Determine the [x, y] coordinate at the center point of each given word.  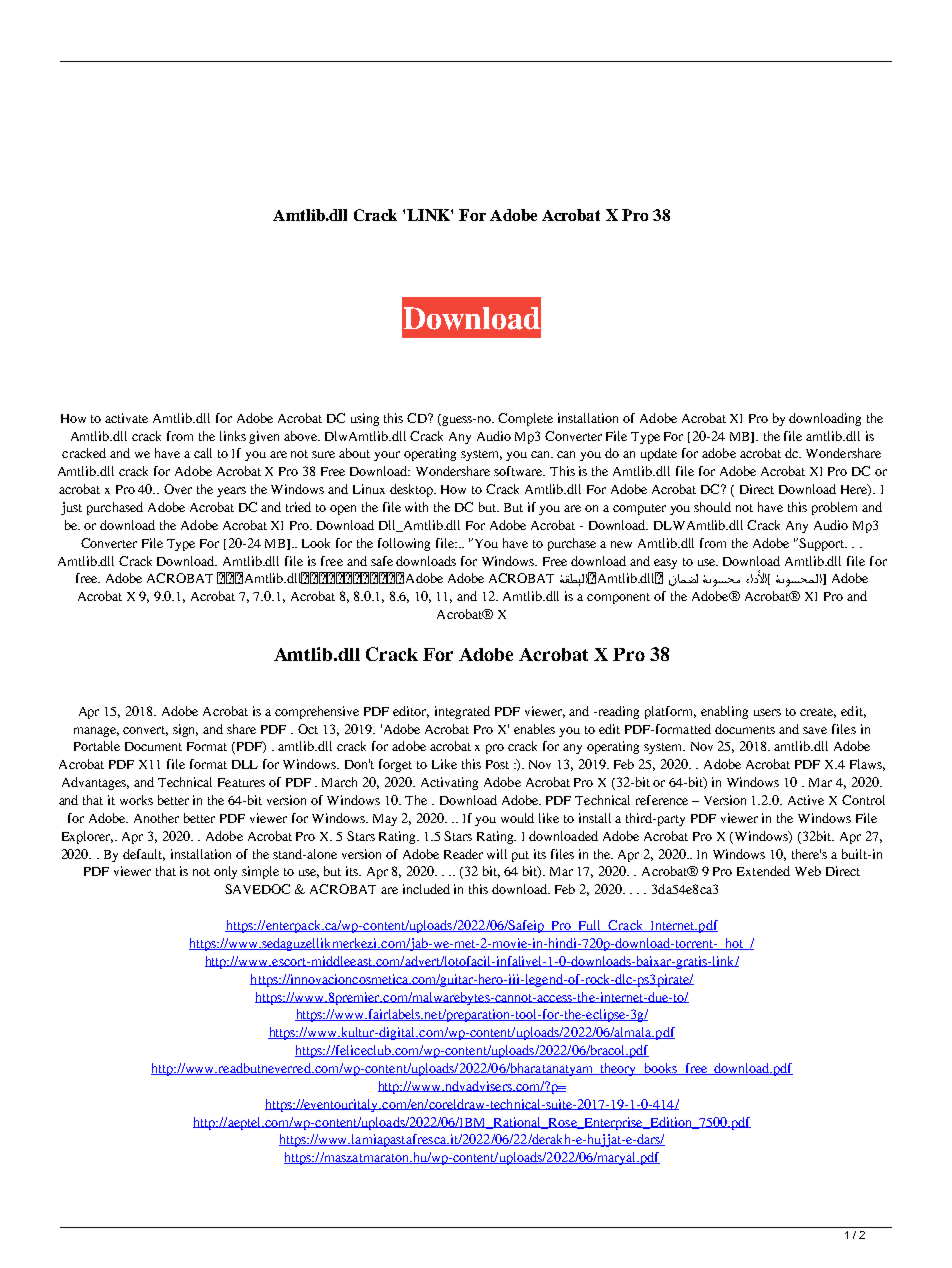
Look [316, 543]
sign [185, 730]
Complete [525, 419]
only [225, 872]
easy [665, 564]
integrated [462, 712]
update [659, 454]
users [767, 712]
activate [126, 418]
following [404, 544]
